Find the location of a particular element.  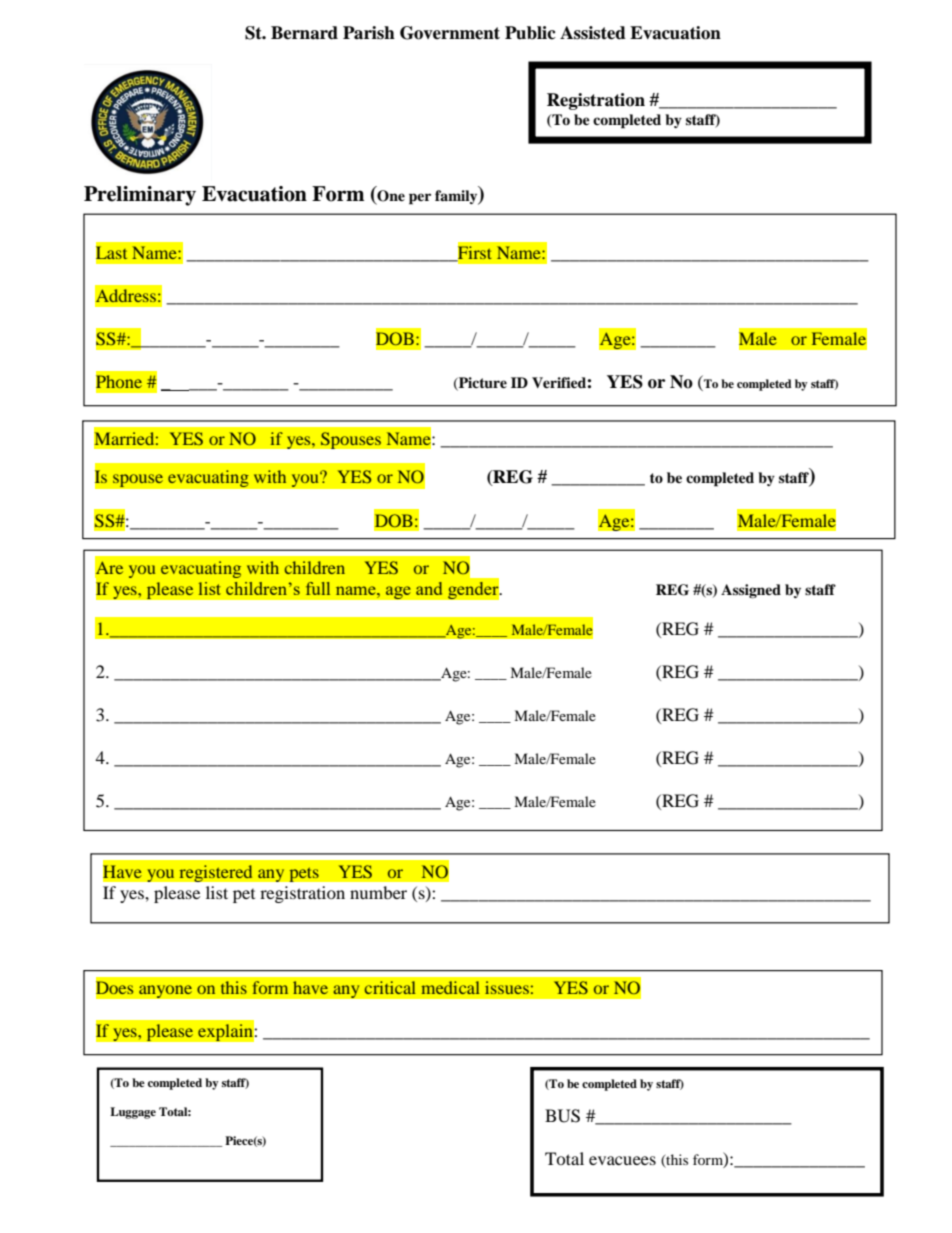

registered is located at coordinates (216, 873).
